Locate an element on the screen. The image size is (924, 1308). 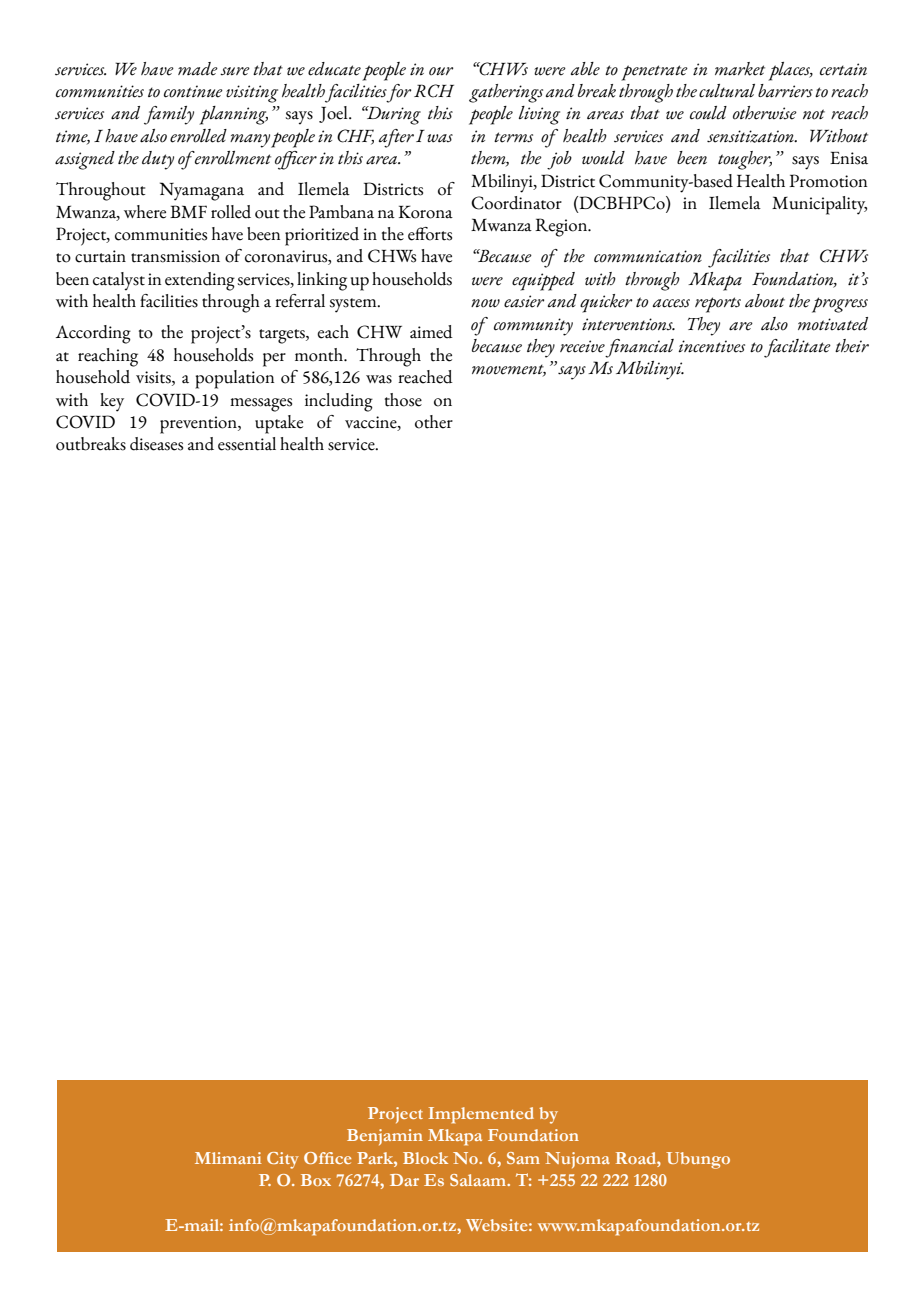
essential is located at coordinates (247, 444).
